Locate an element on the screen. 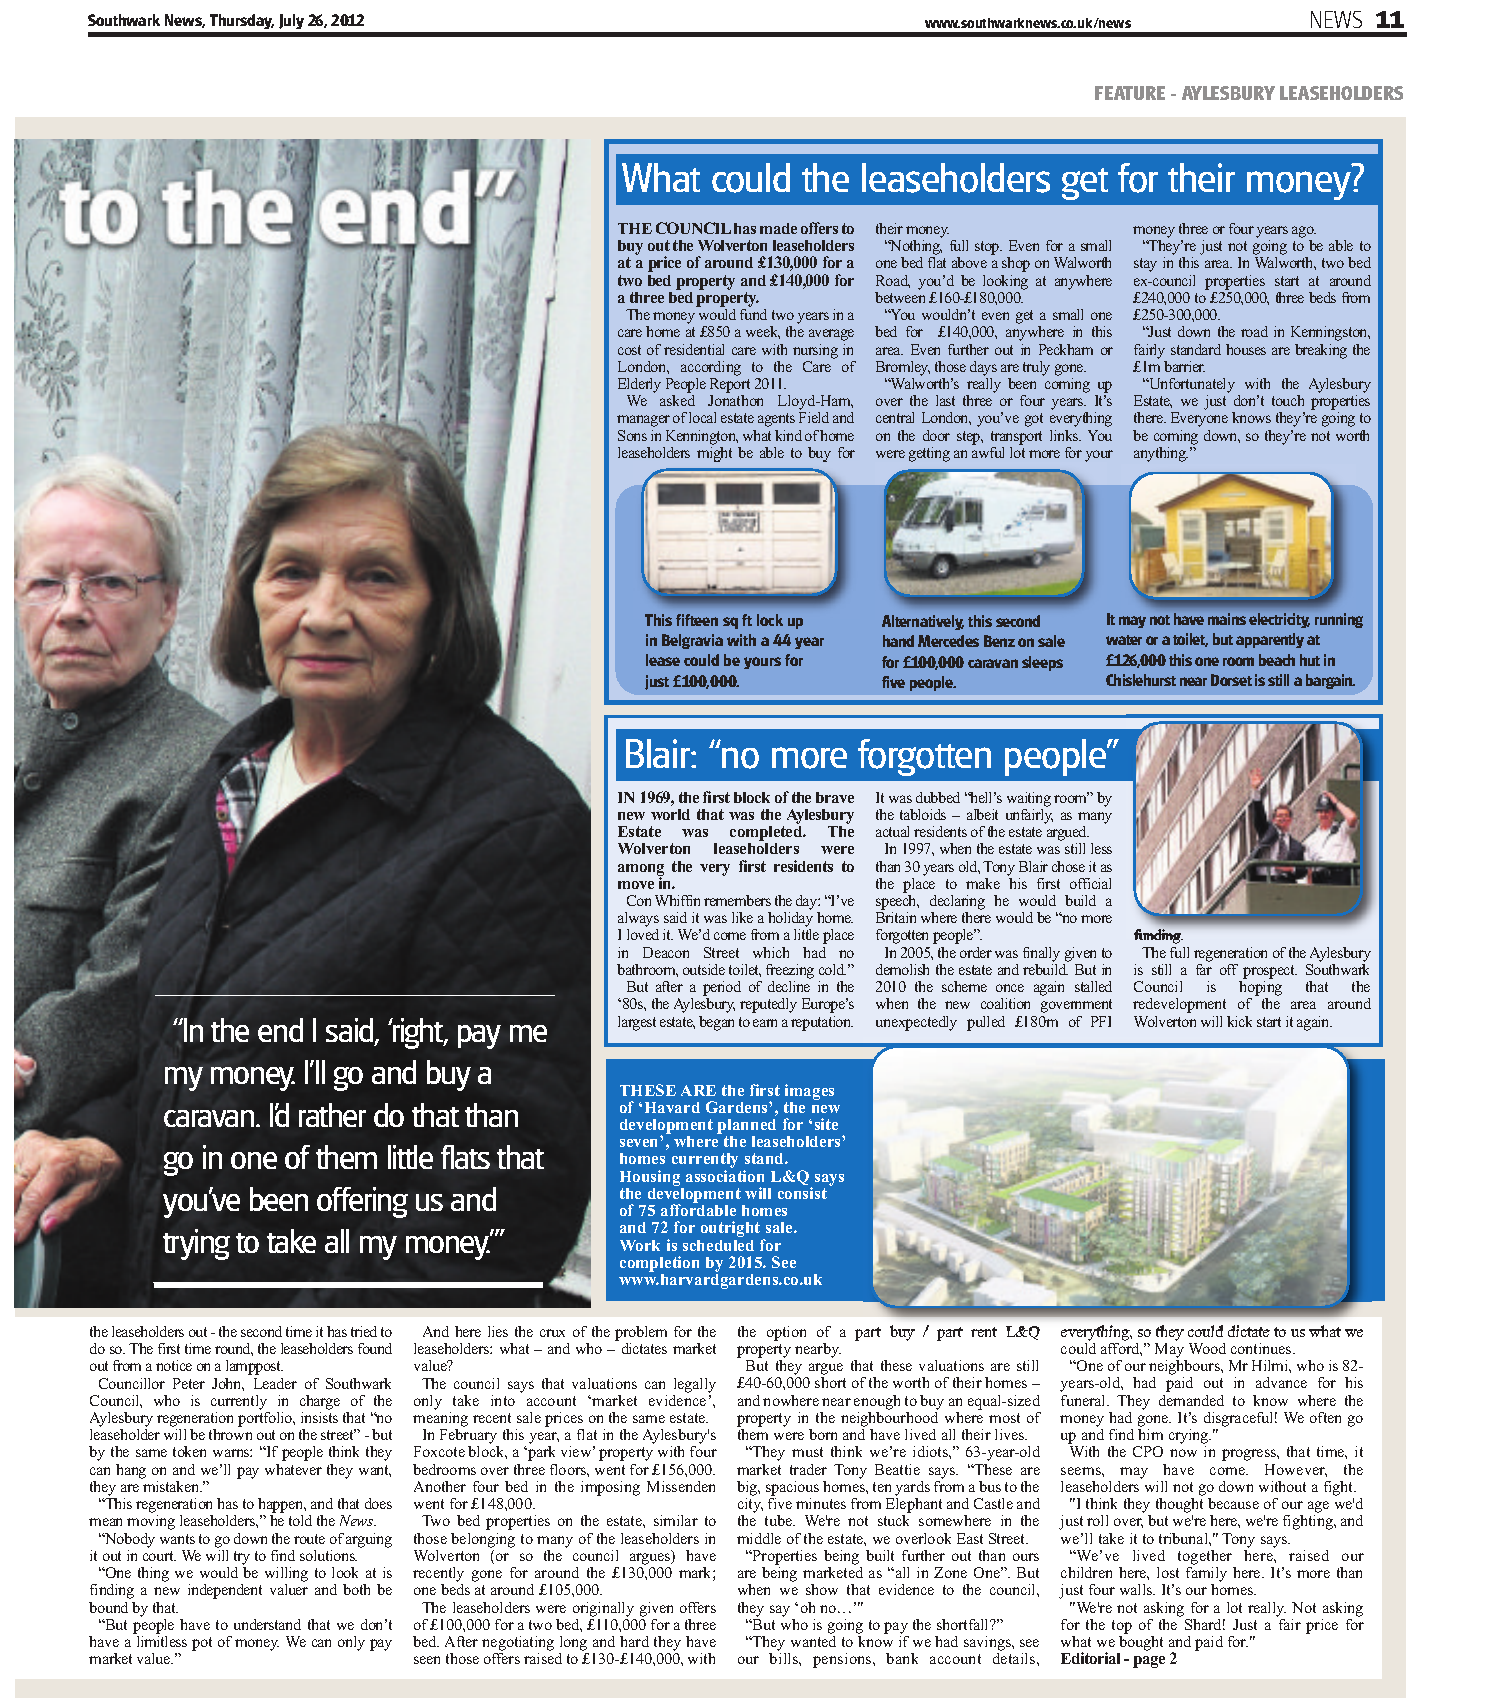  links is located at coordinates (1065, 435).
